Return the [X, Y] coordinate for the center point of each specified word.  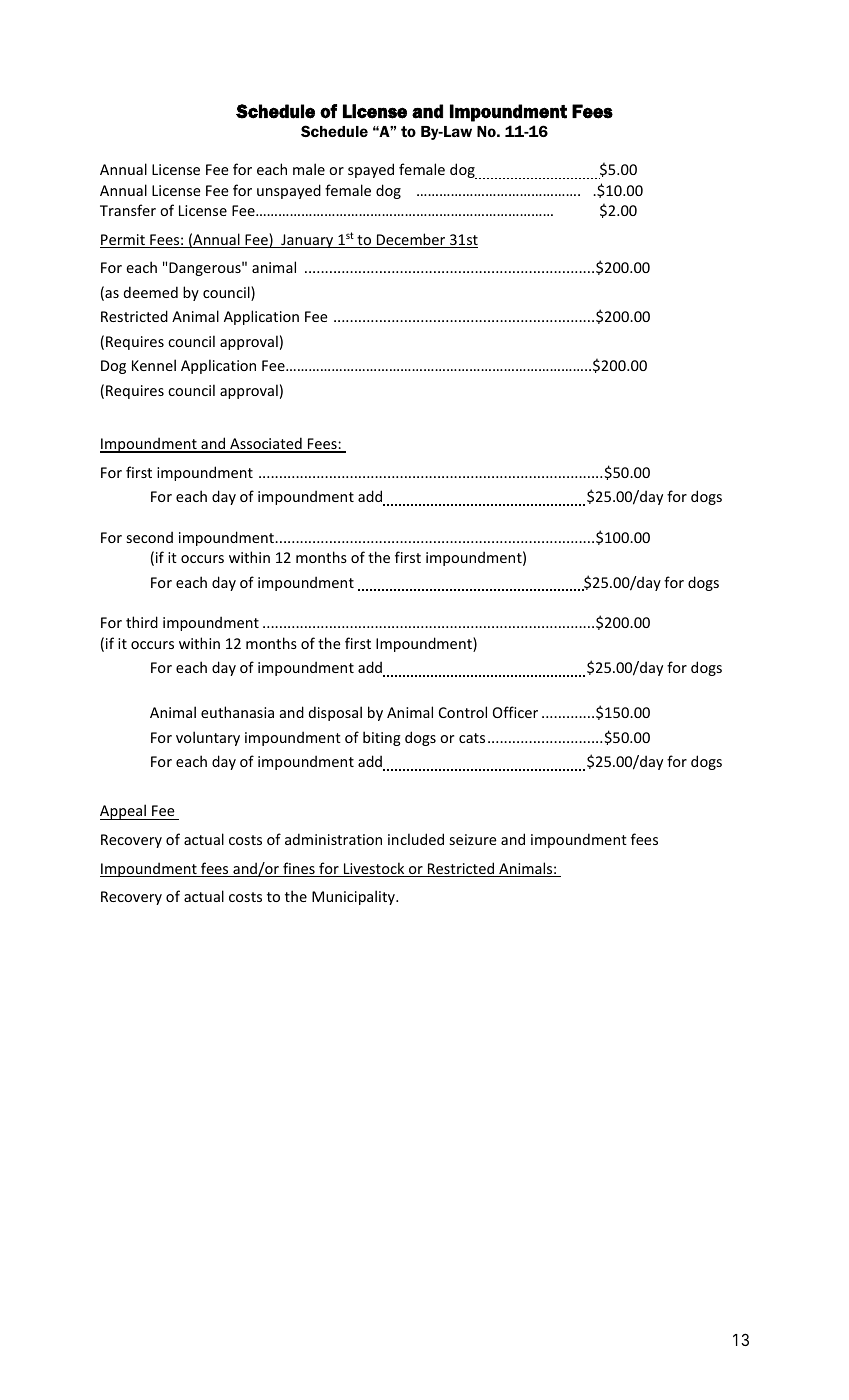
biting [382, 738]
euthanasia [237, 712]
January [307, 241]
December [411, 240]
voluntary [208, 738]
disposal [335, 713]
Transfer [128, 210]
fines [299, 869]
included [416, 839]
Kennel [154, 365]
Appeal [124, 812]
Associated [266, 444]
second [150, 537]
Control [463, 712]
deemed [151, 292]
